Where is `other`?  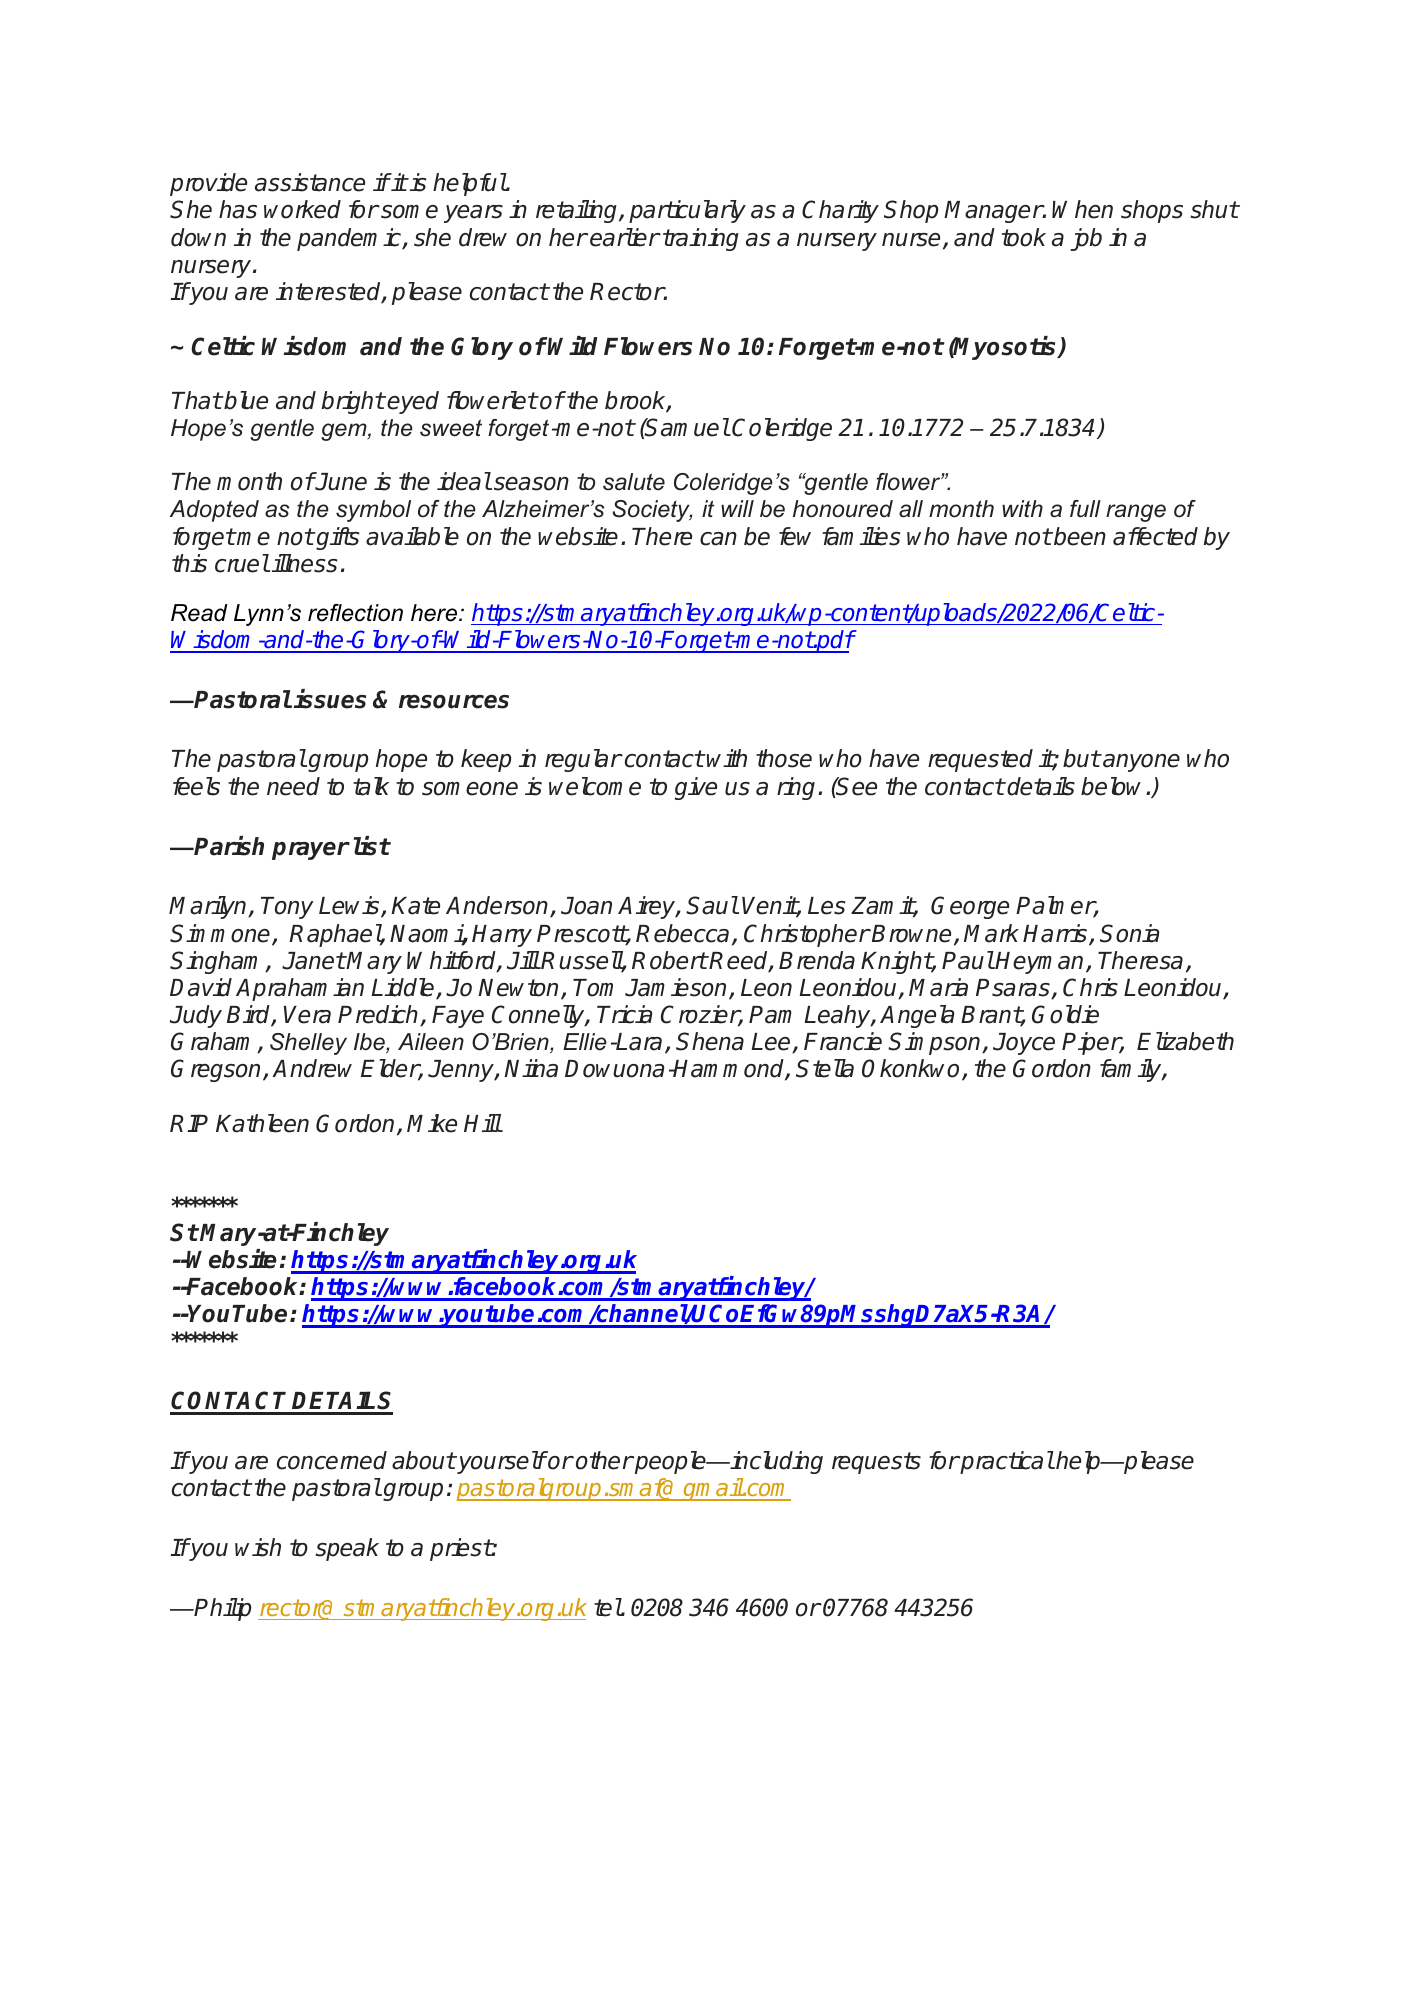
other is located at coordinates (604, 1460).
